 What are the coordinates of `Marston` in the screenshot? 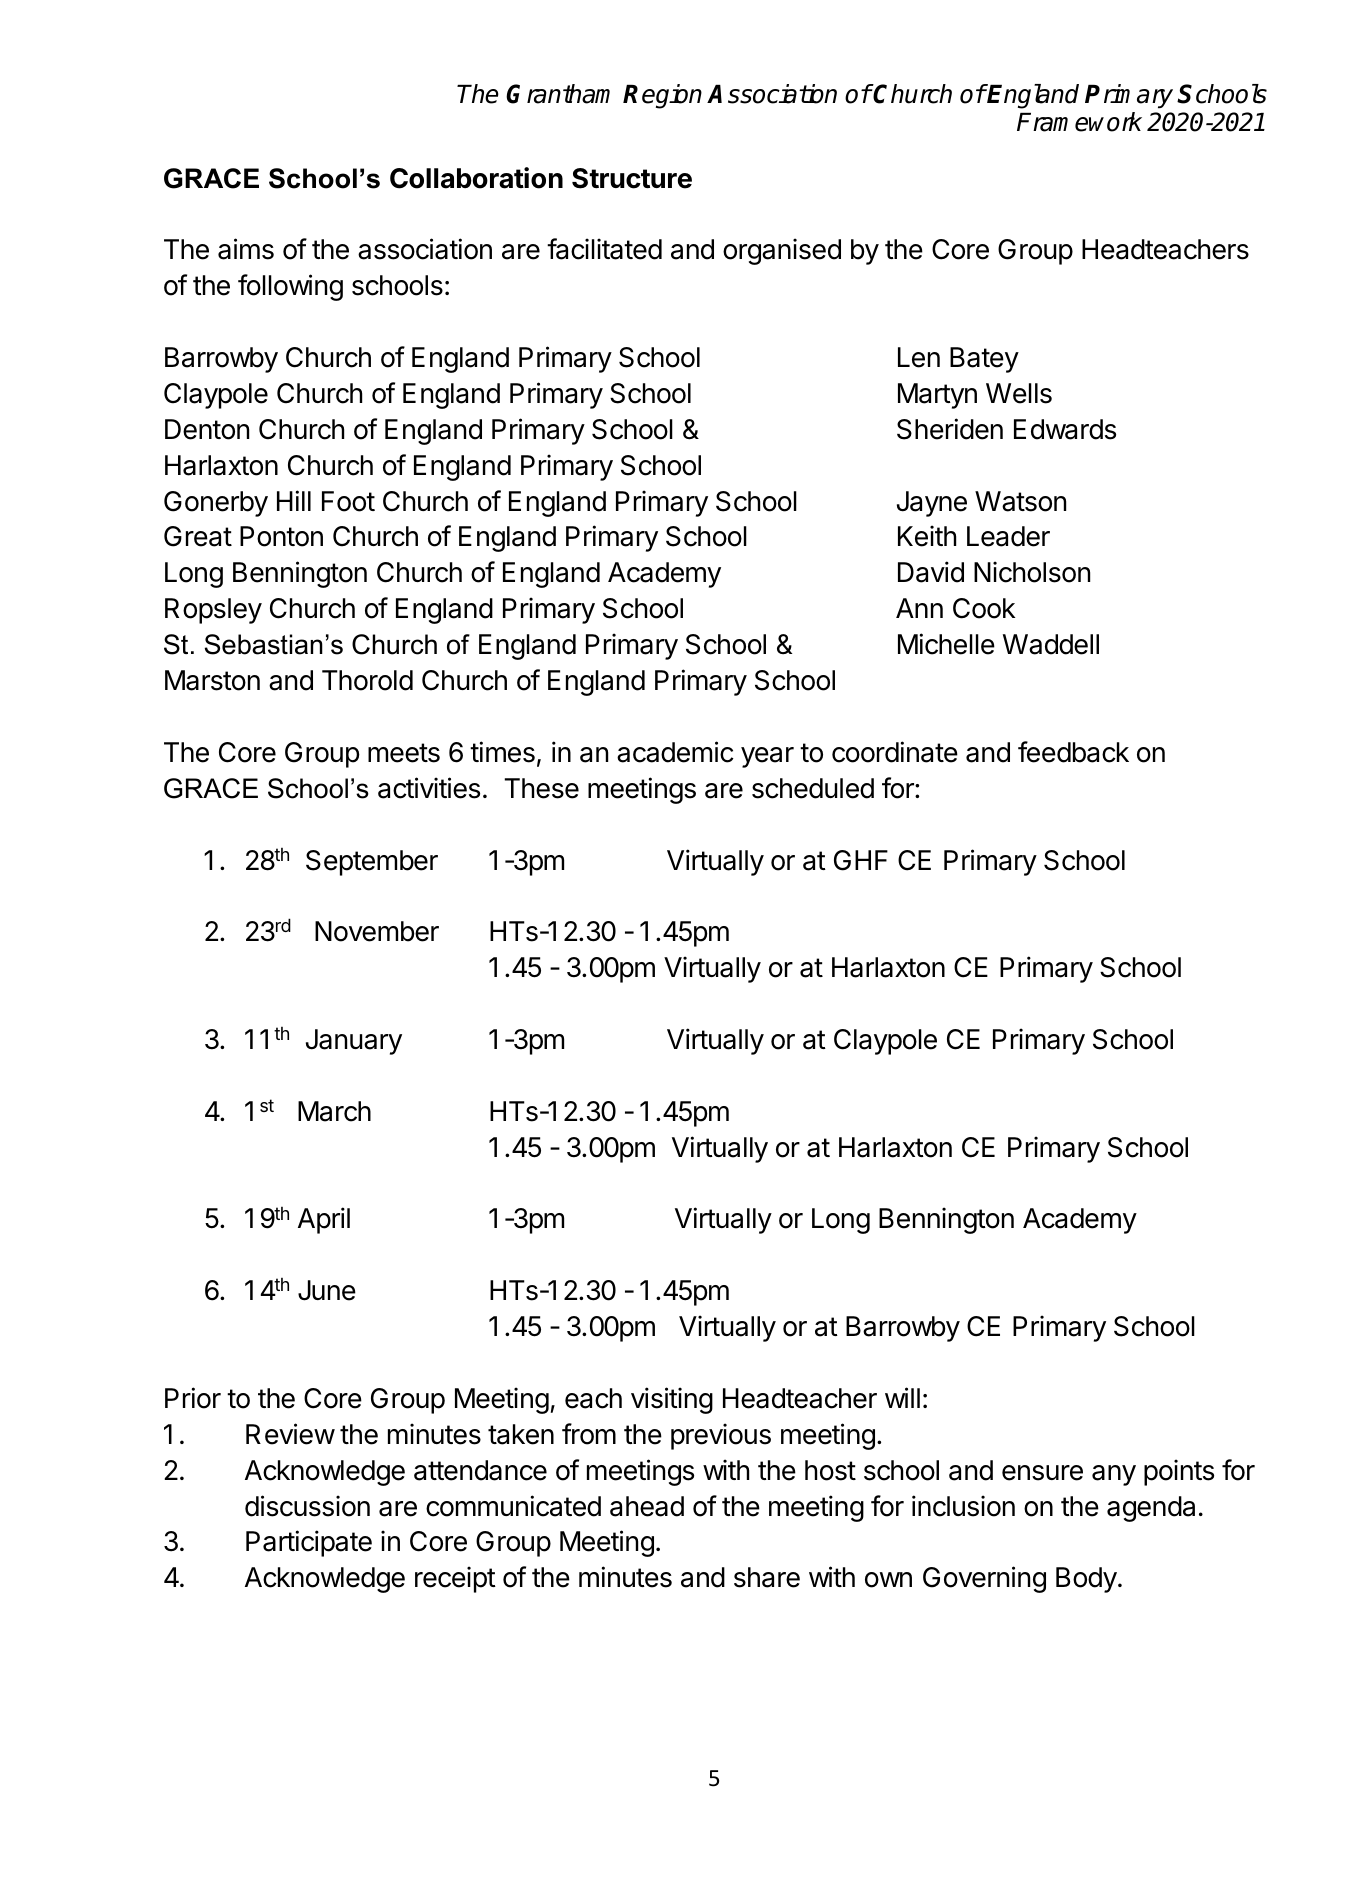 It's located at (212, 680).
